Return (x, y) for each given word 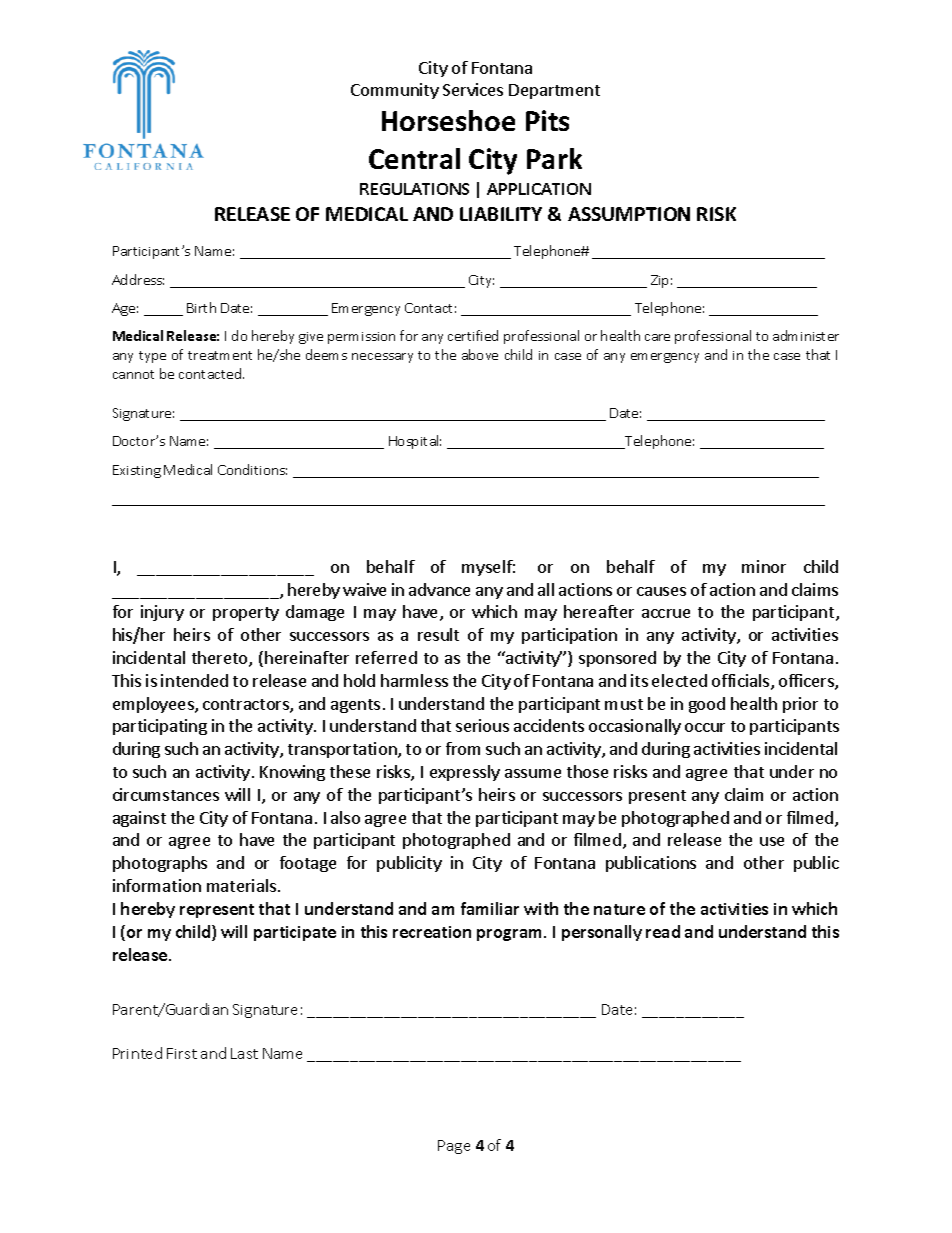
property (246, 614)
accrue (666, 613)
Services (473, 89)
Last (244, 1053)
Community (395, 91)
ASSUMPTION (629, 214)
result (438, 634)
